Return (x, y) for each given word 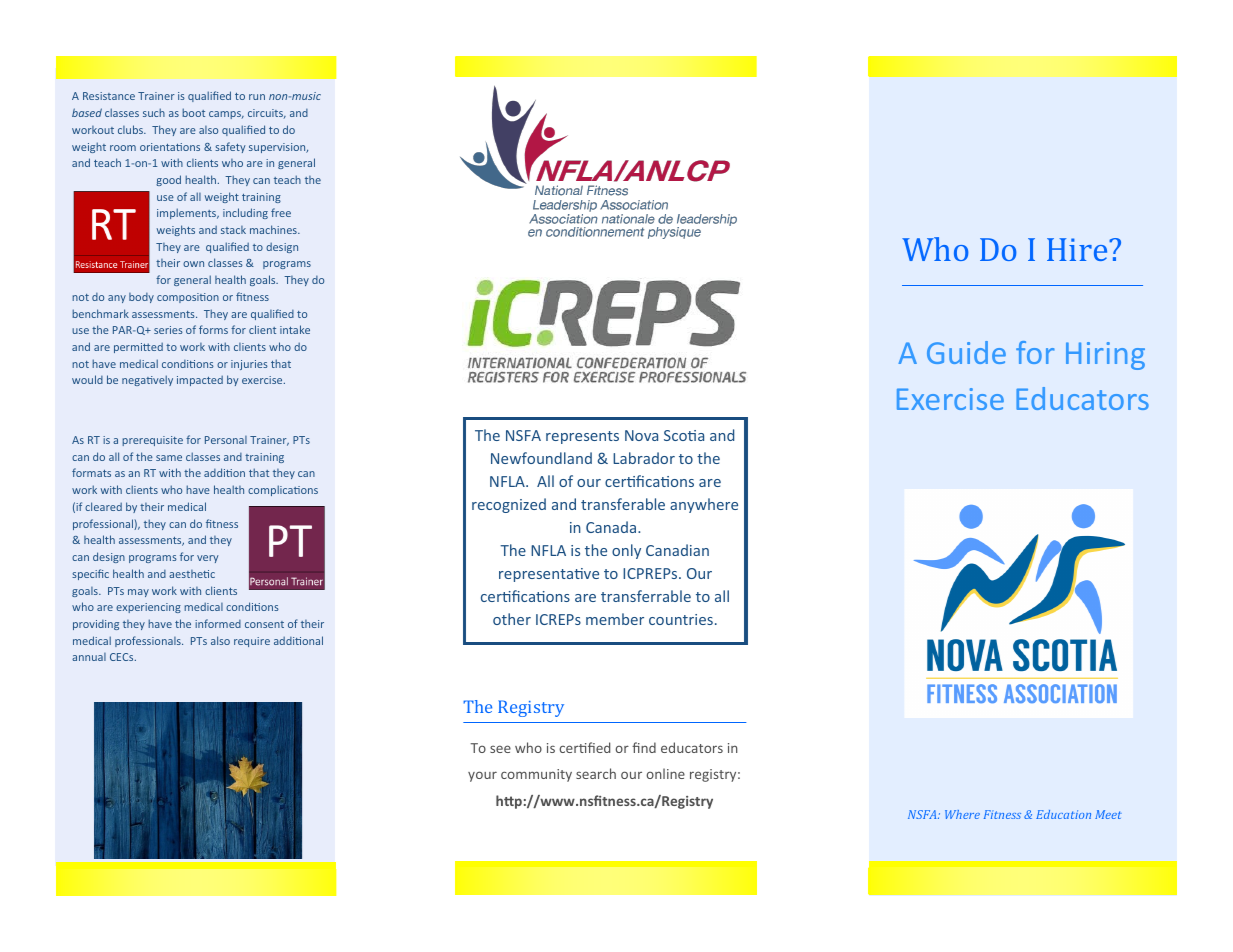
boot (193, 112)
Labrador (644, 458)
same (169, 458)
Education (1063, 814)
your (482, 776)
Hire (1078, 249)
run (257, 97)
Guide (966, 352)
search (596, 773)
